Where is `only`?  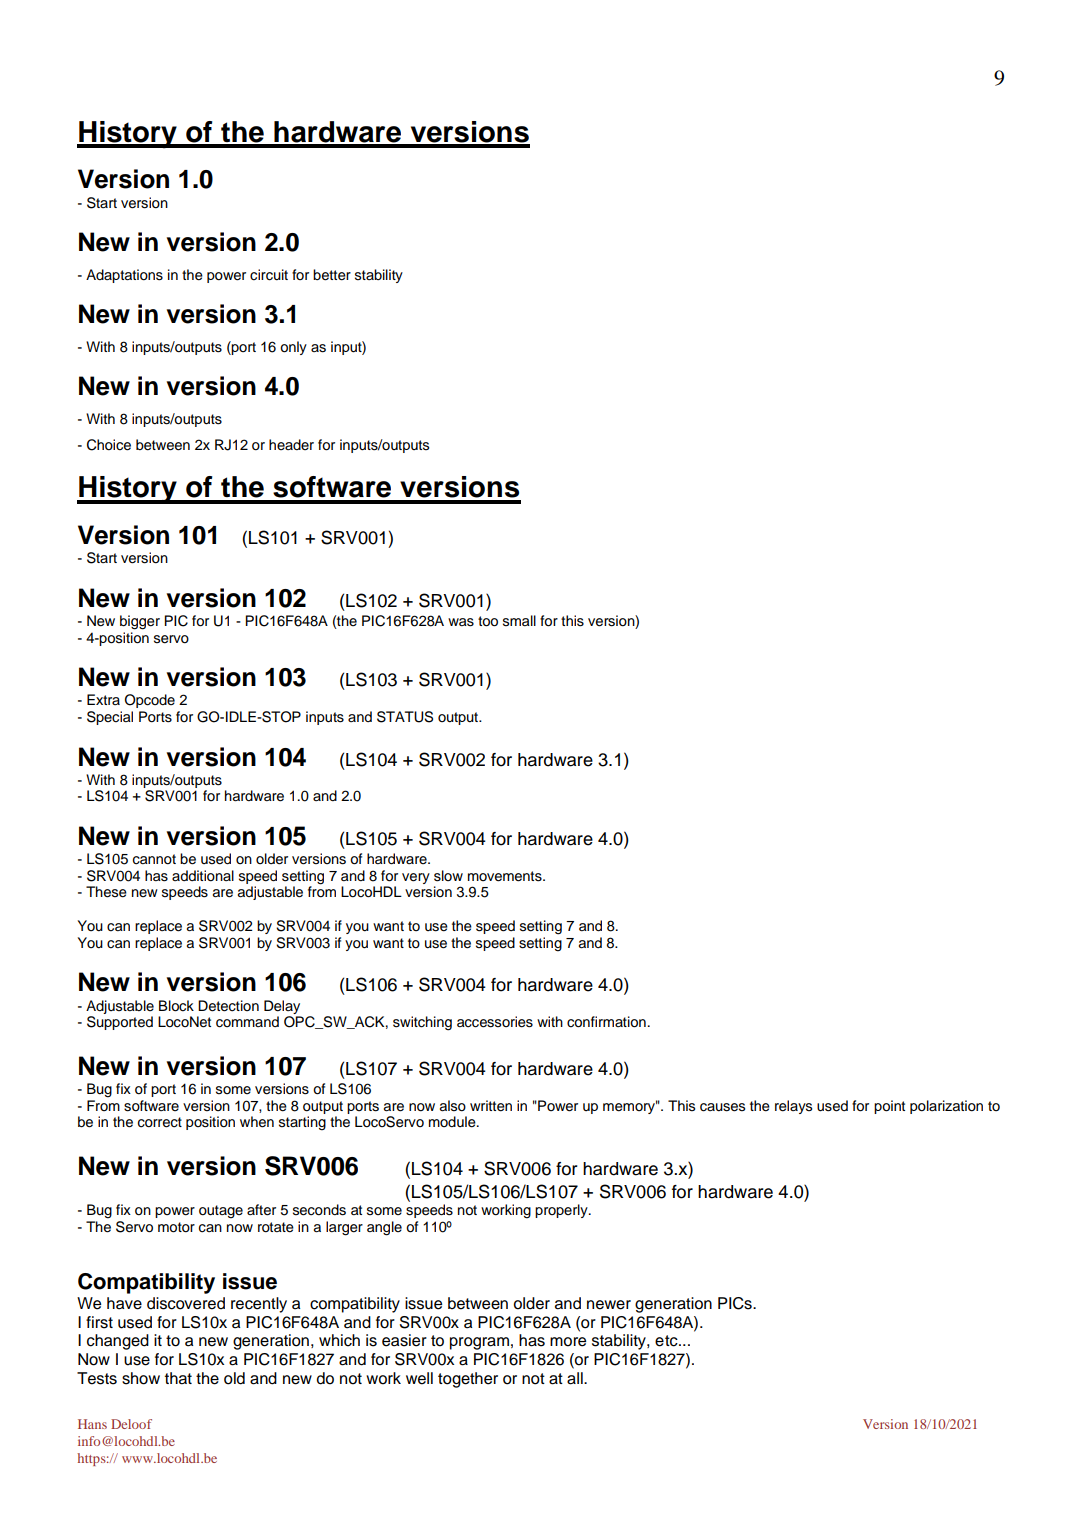
only is located at coordinates (293, 348).
